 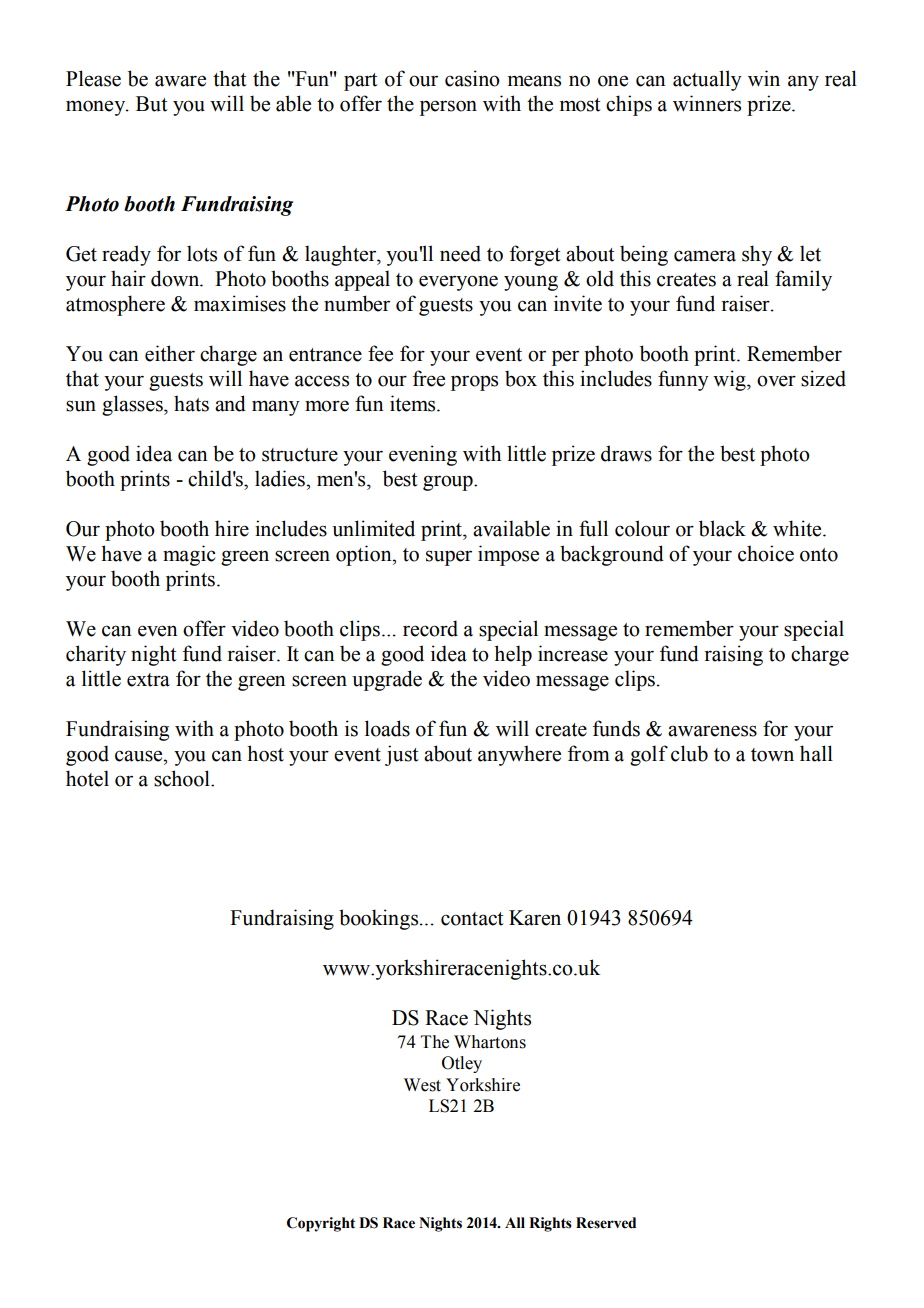 What do you see at coordinates (707, 103) in the screenshot?
I see `winners` at bounding box center [707, 103].
